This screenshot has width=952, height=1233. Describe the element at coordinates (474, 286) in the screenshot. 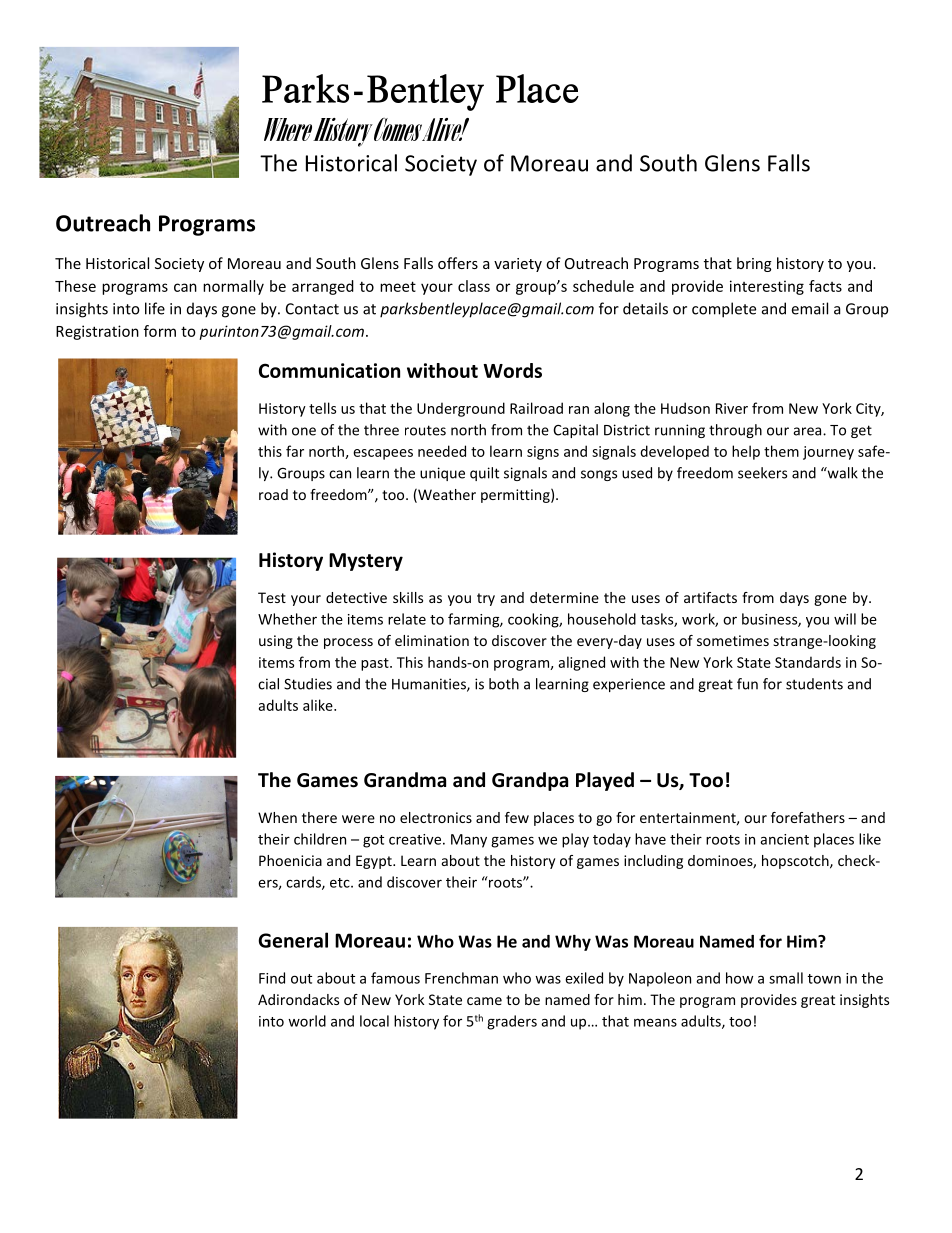

I see `class` at that location.
